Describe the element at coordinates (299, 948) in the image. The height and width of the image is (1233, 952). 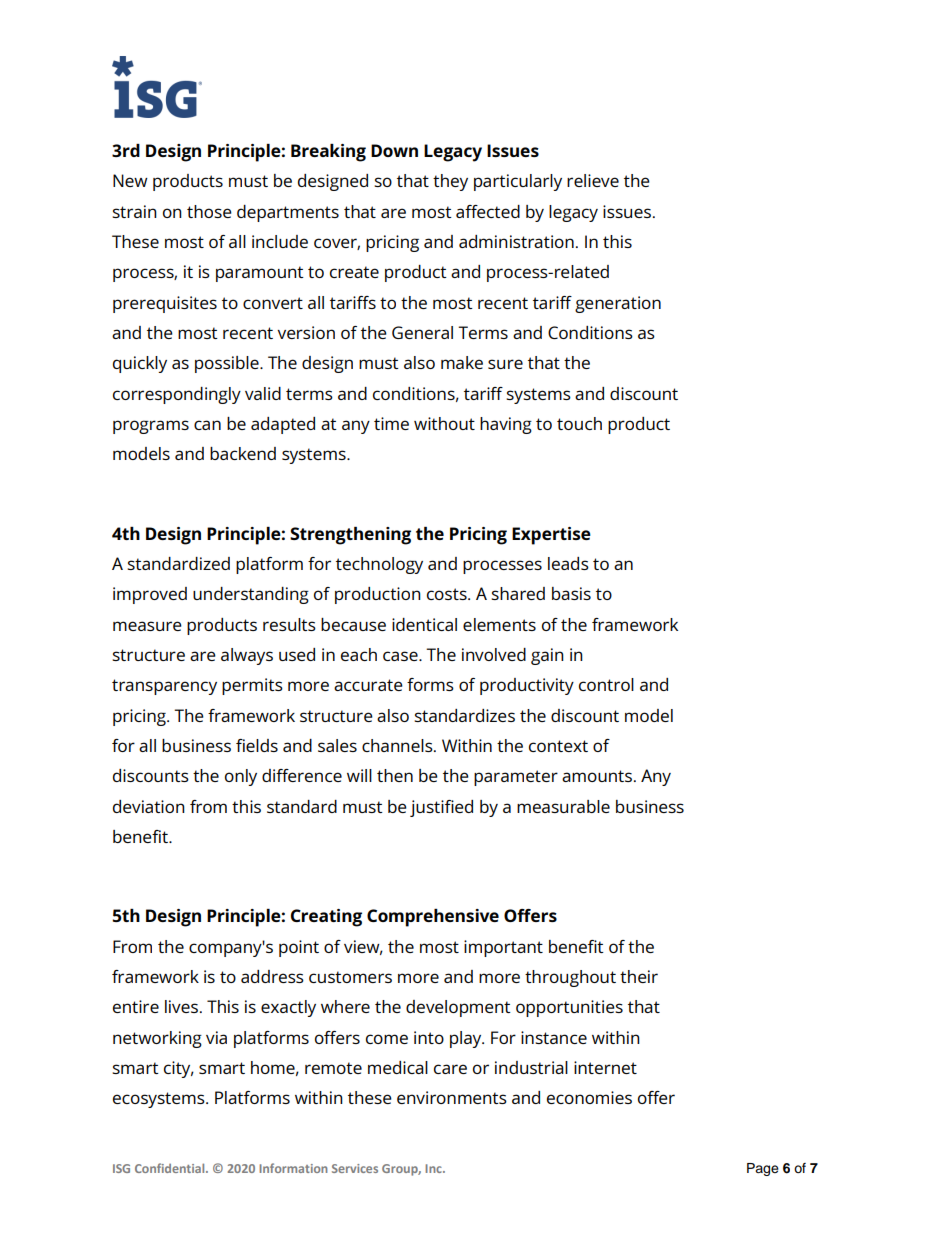
I see `point` at that location.
